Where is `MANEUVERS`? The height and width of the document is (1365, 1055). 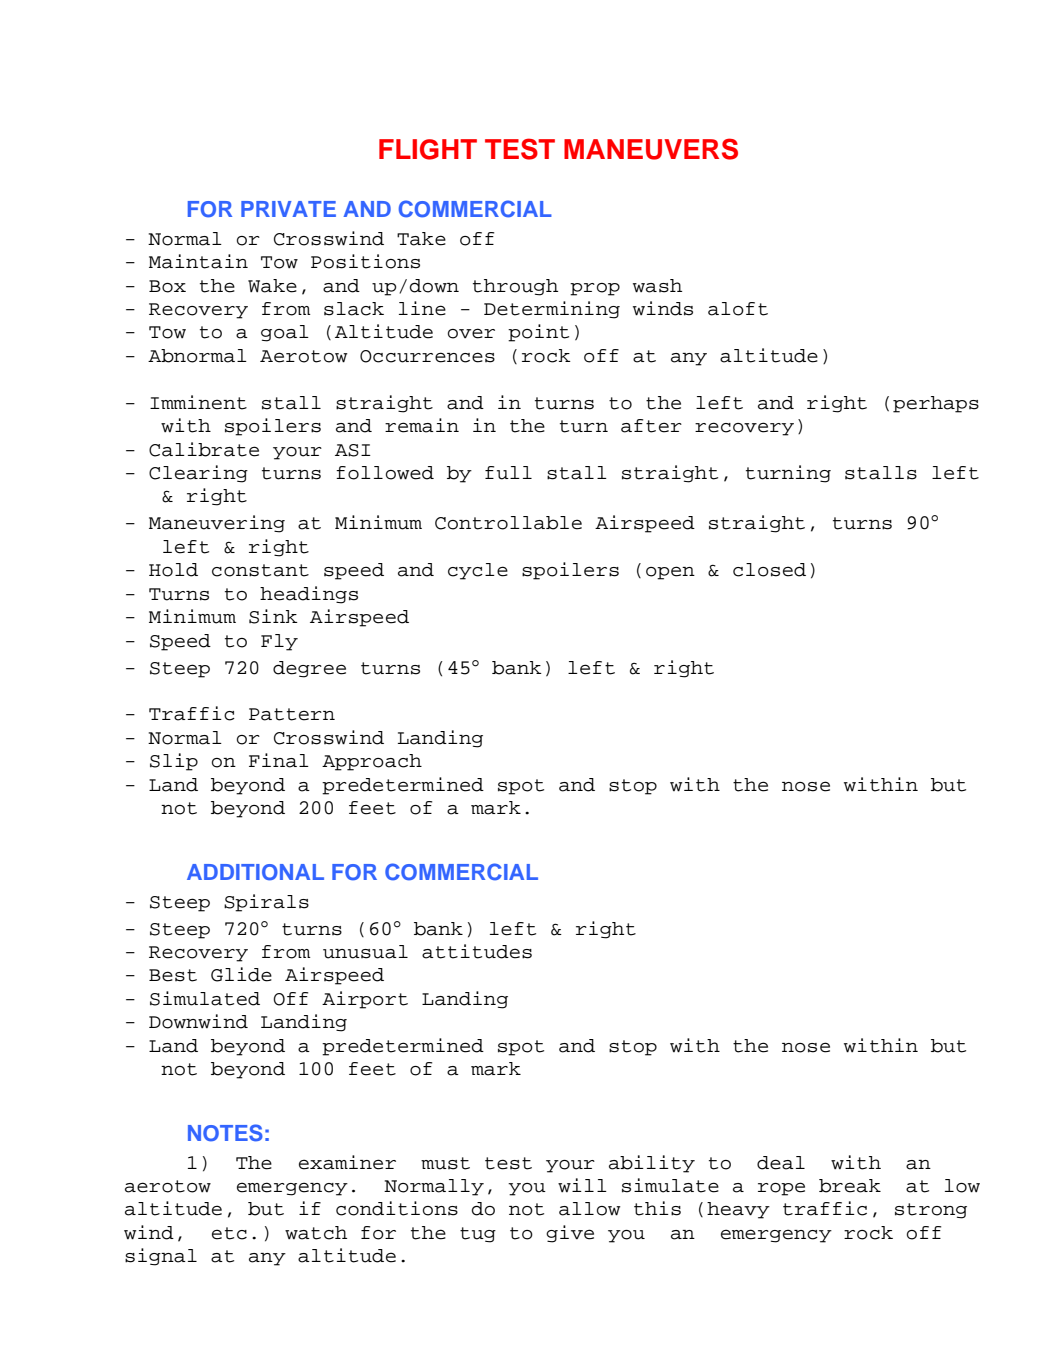 MANEUVERS is located at coordinates (651, 149).
